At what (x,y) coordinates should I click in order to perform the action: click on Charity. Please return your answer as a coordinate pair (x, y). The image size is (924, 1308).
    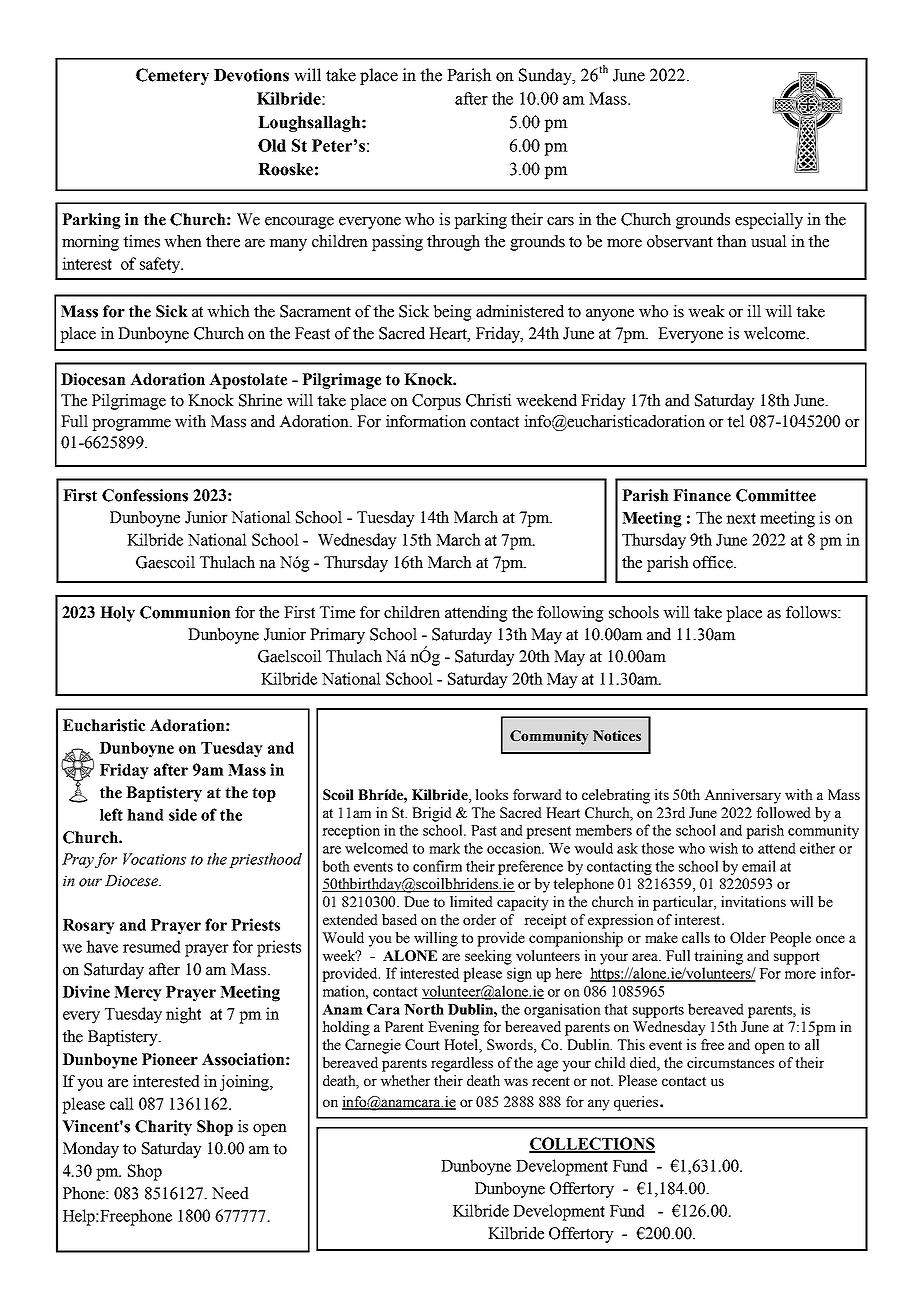
    Looking at the image, I should click on (163, 1128).
